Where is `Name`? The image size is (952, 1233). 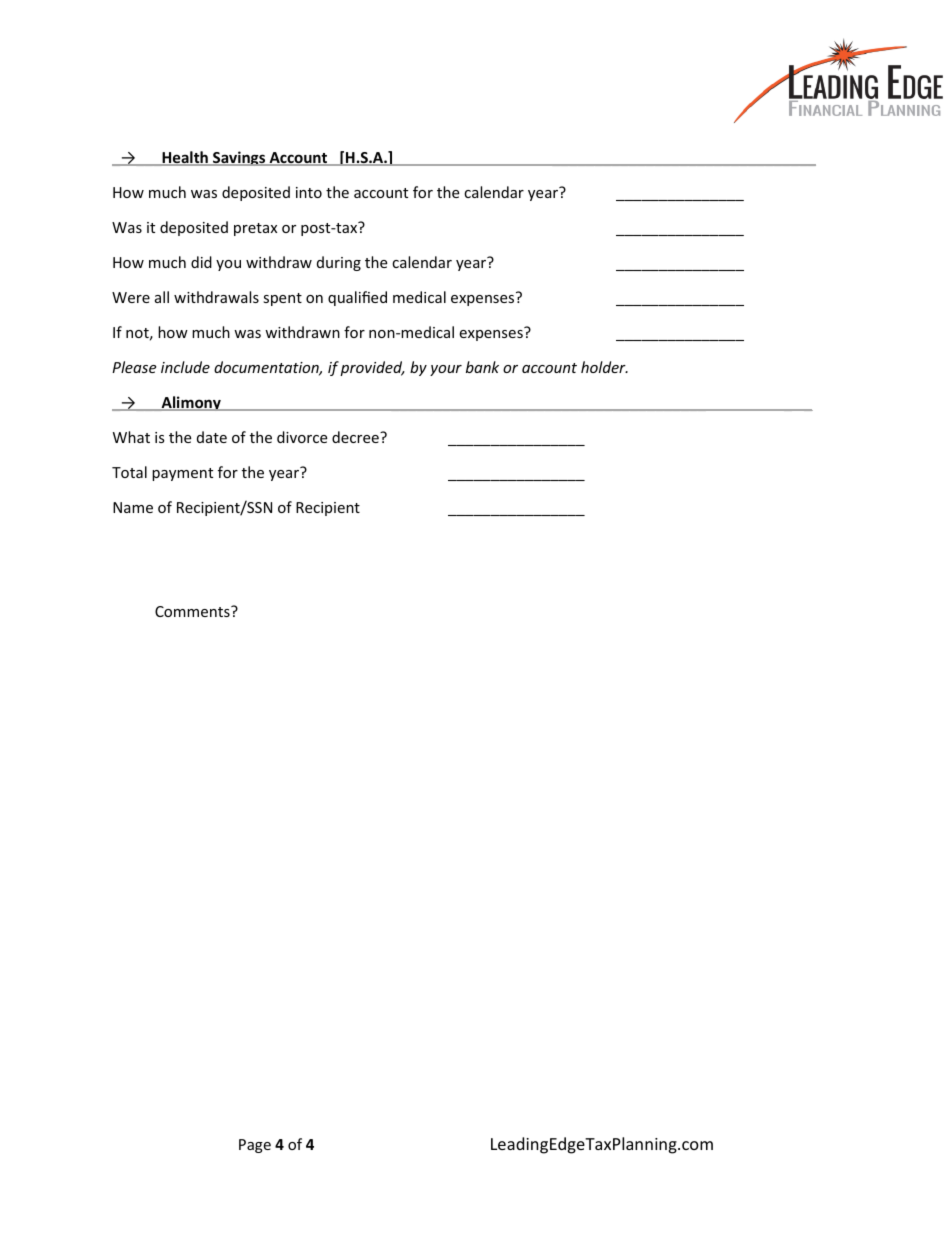 Name is located at coordinates (133, 507).
